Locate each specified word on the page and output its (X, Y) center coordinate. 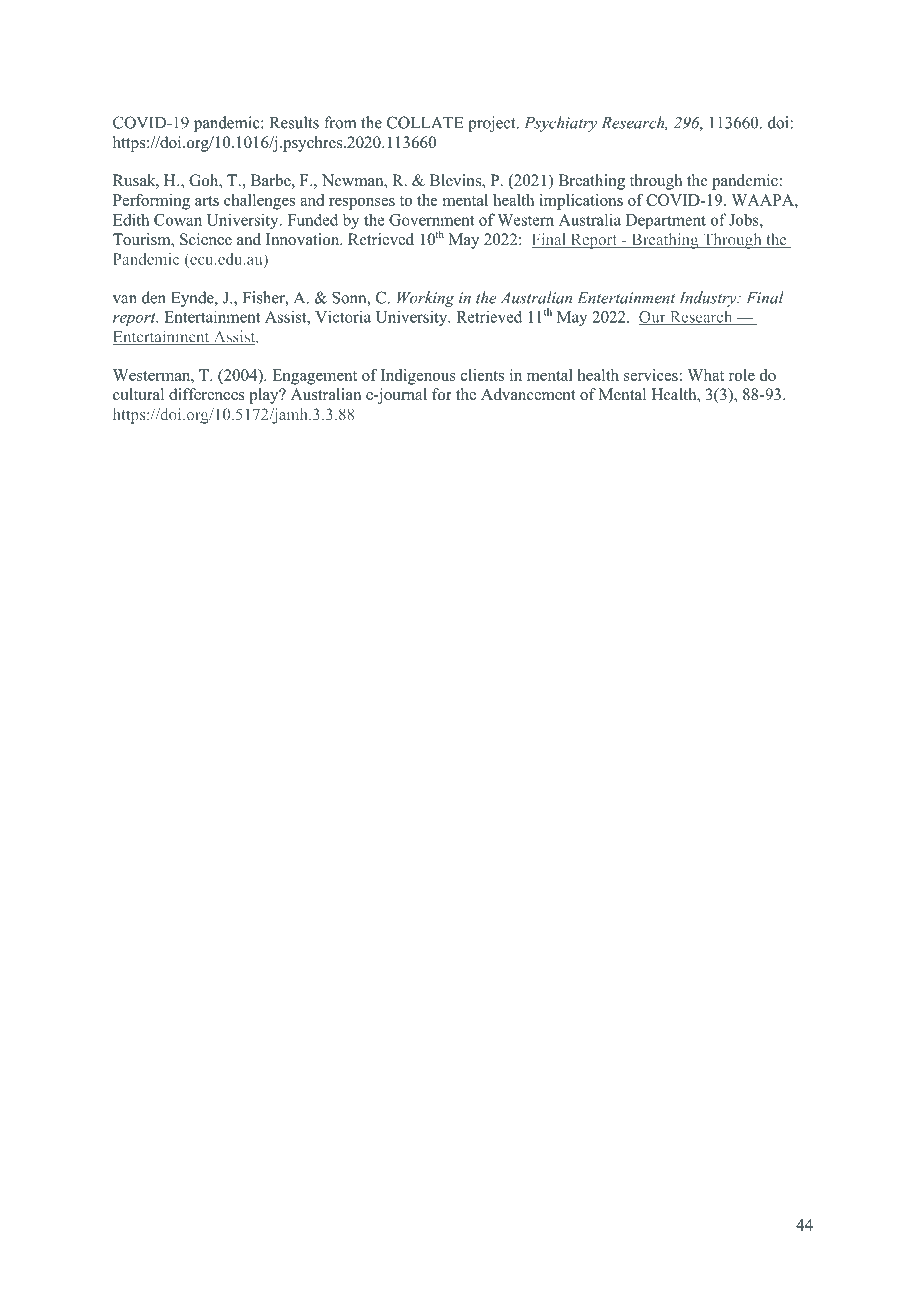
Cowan (178, 220)
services (651, 375)
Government (432, 220)
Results (294, 122)
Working (426, 299)
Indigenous (418, 377)
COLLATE (425, 122)
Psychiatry (560, 124)
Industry (709, 299)
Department (666, 221)
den (154, 297)
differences (207, 394)
